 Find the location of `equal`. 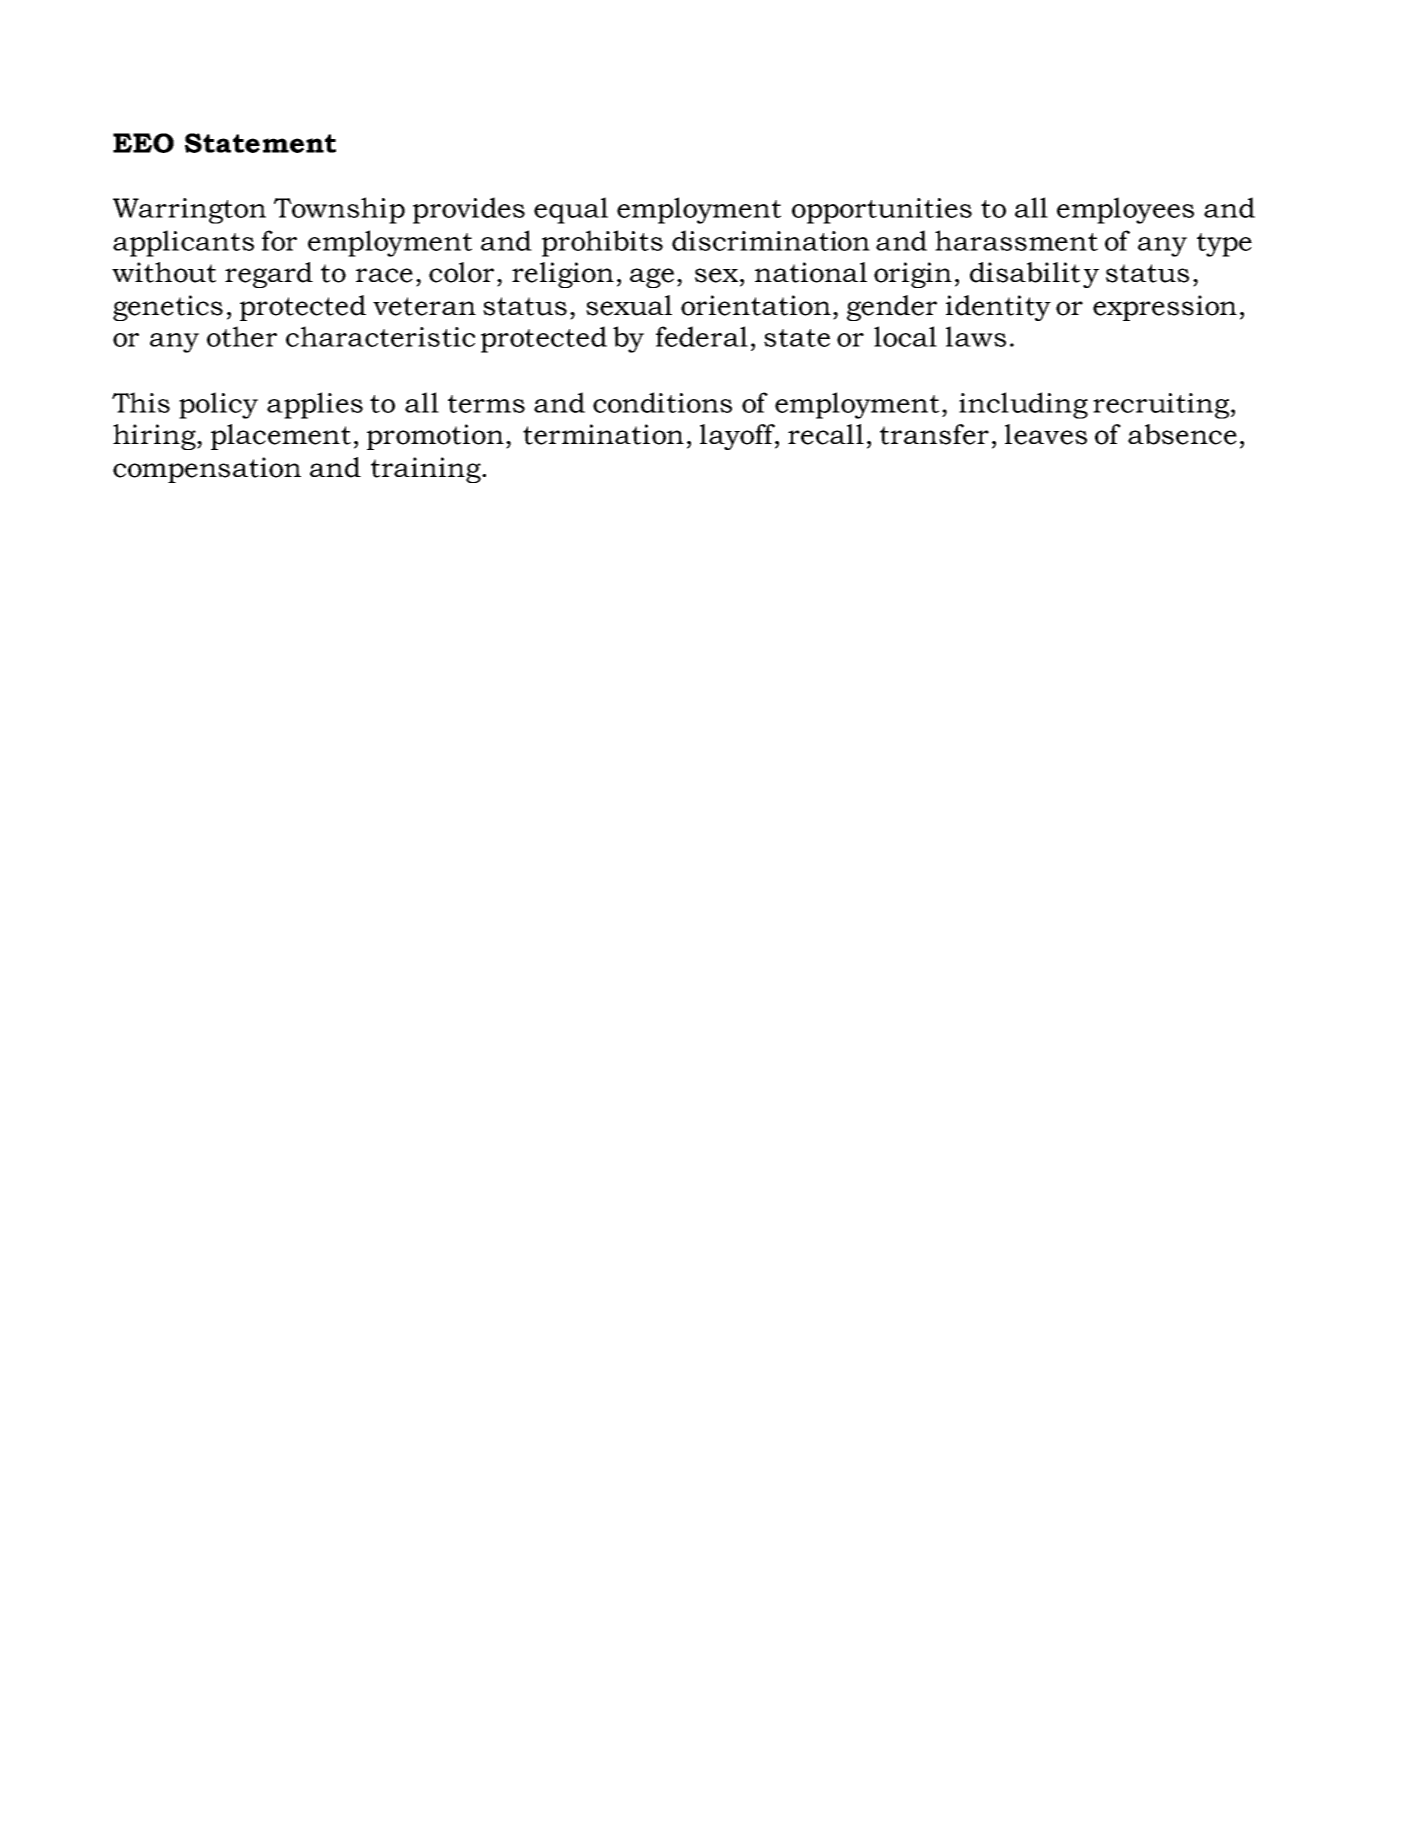

equal is located at coordinates (571, 210).
